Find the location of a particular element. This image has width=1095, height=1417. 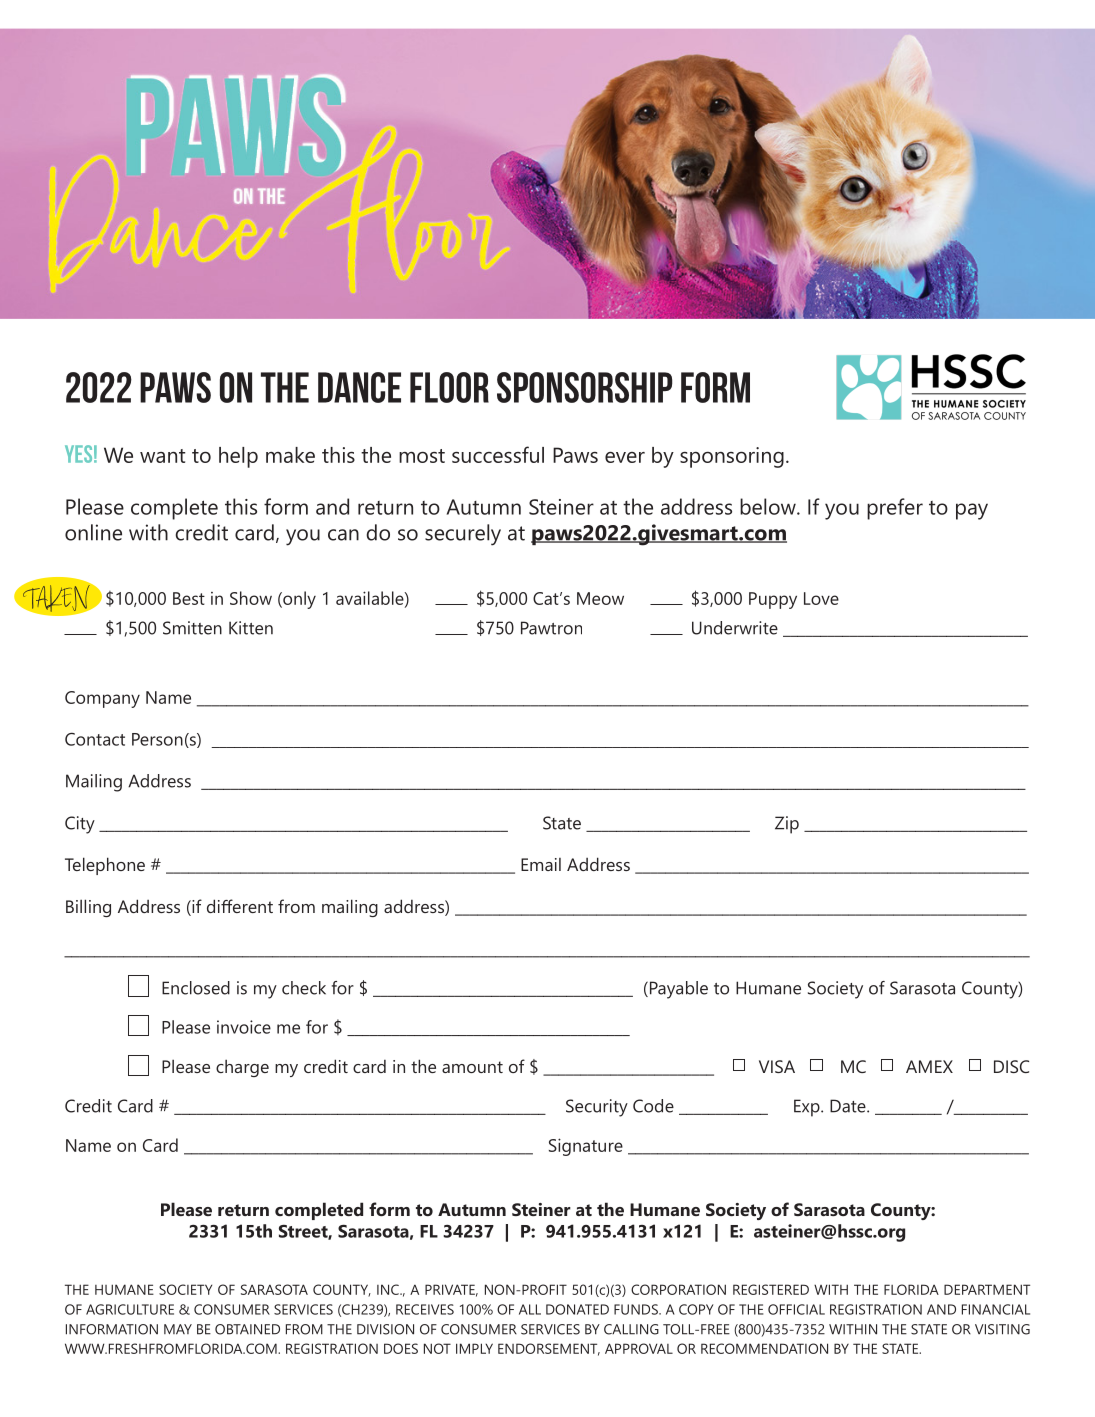

invoice is located at coordinates (244, 1027).
